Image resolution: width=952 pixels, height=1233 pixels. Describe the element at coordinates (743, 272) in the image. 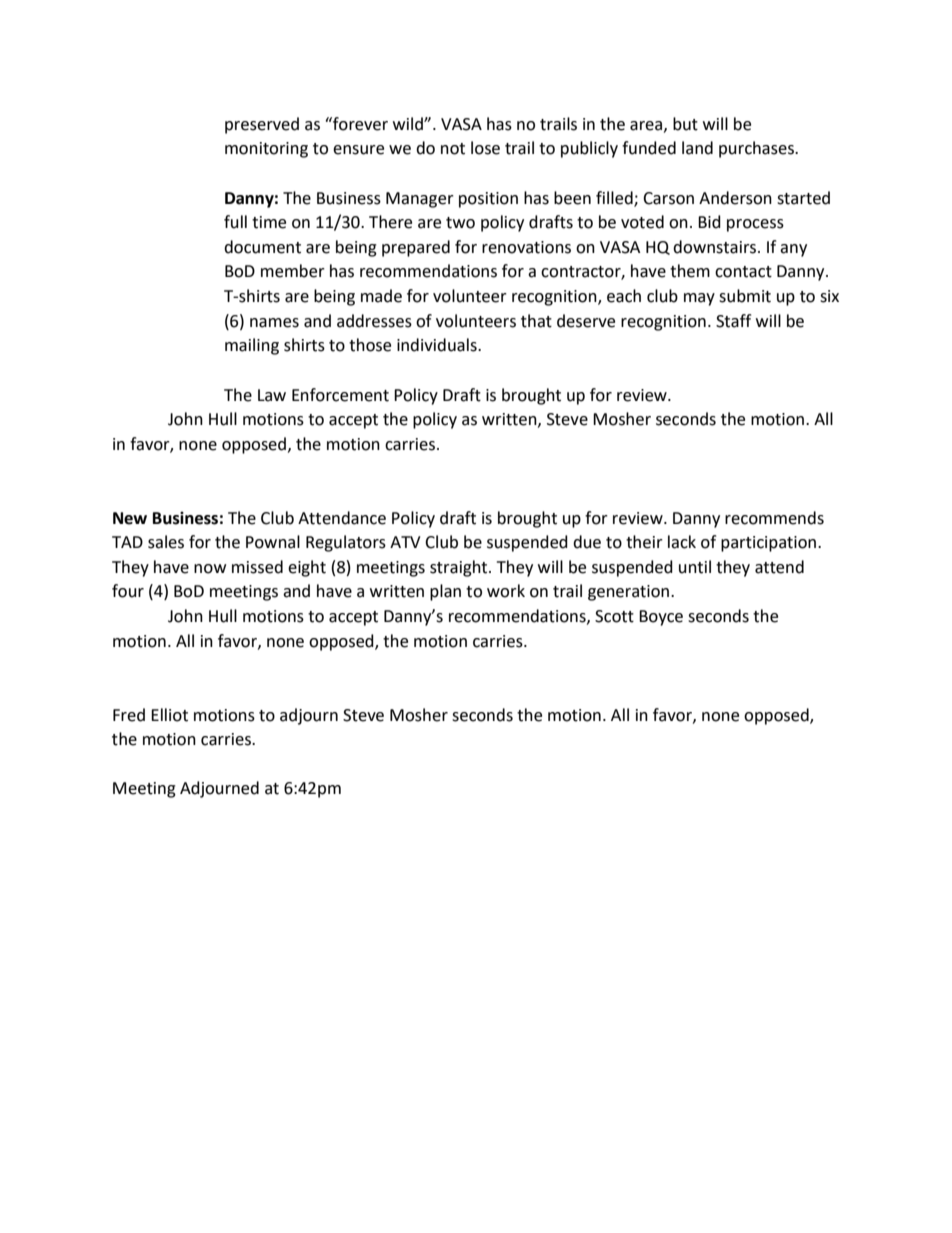

I see `contact` at that location.
